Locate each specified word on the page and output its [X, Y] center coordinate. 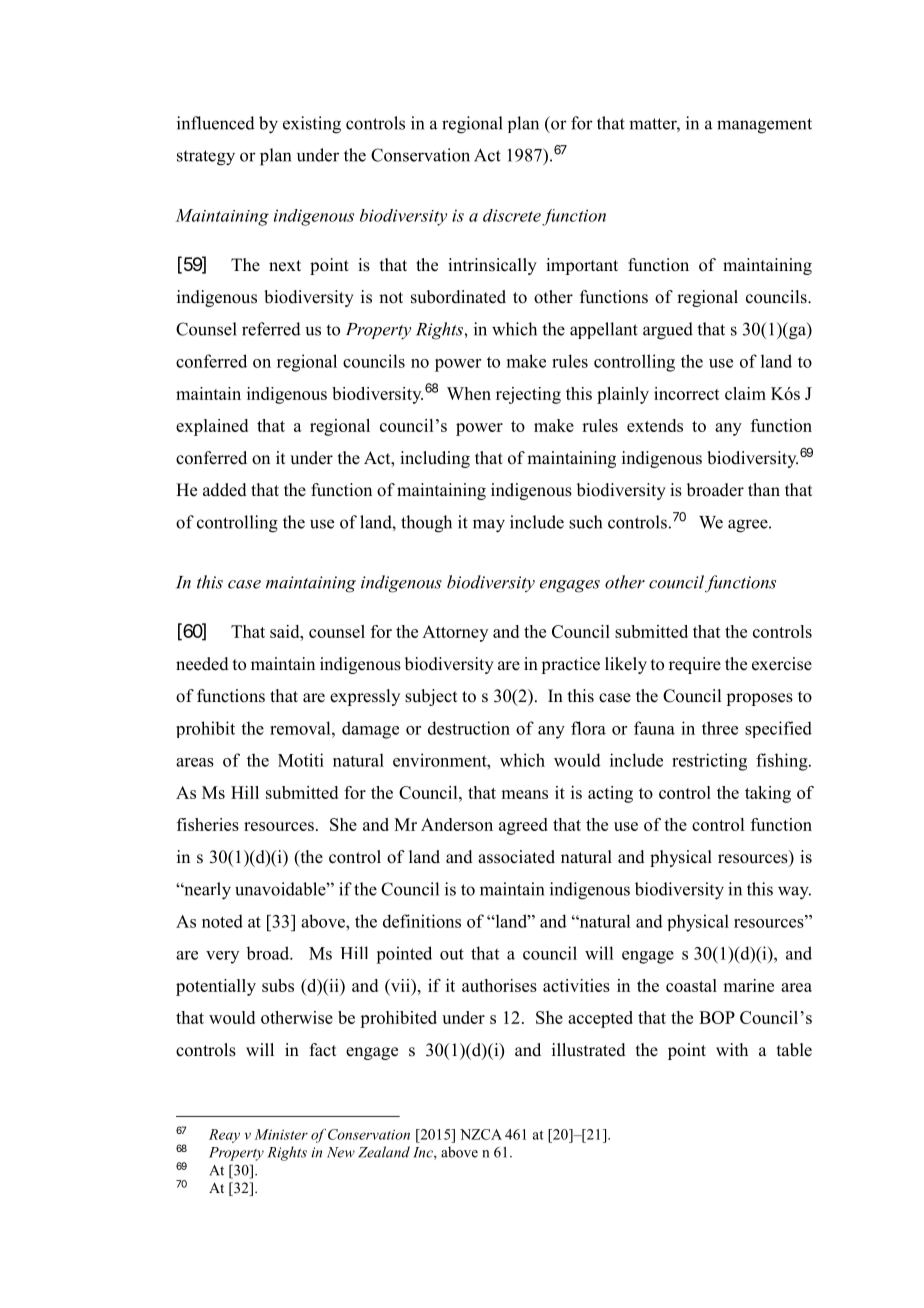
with [732, 1049]
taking [768, 794]
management [764, 126]
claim [745, 393]
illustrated [589, 1050]
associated [516, 857]
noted [222, 921]
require [695, 665]
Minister [281, 1134]
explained [212, 427]
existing [312, 125]
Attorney [455, 633]
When [469, 393]
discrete [512, 215]
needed [202, 664]
